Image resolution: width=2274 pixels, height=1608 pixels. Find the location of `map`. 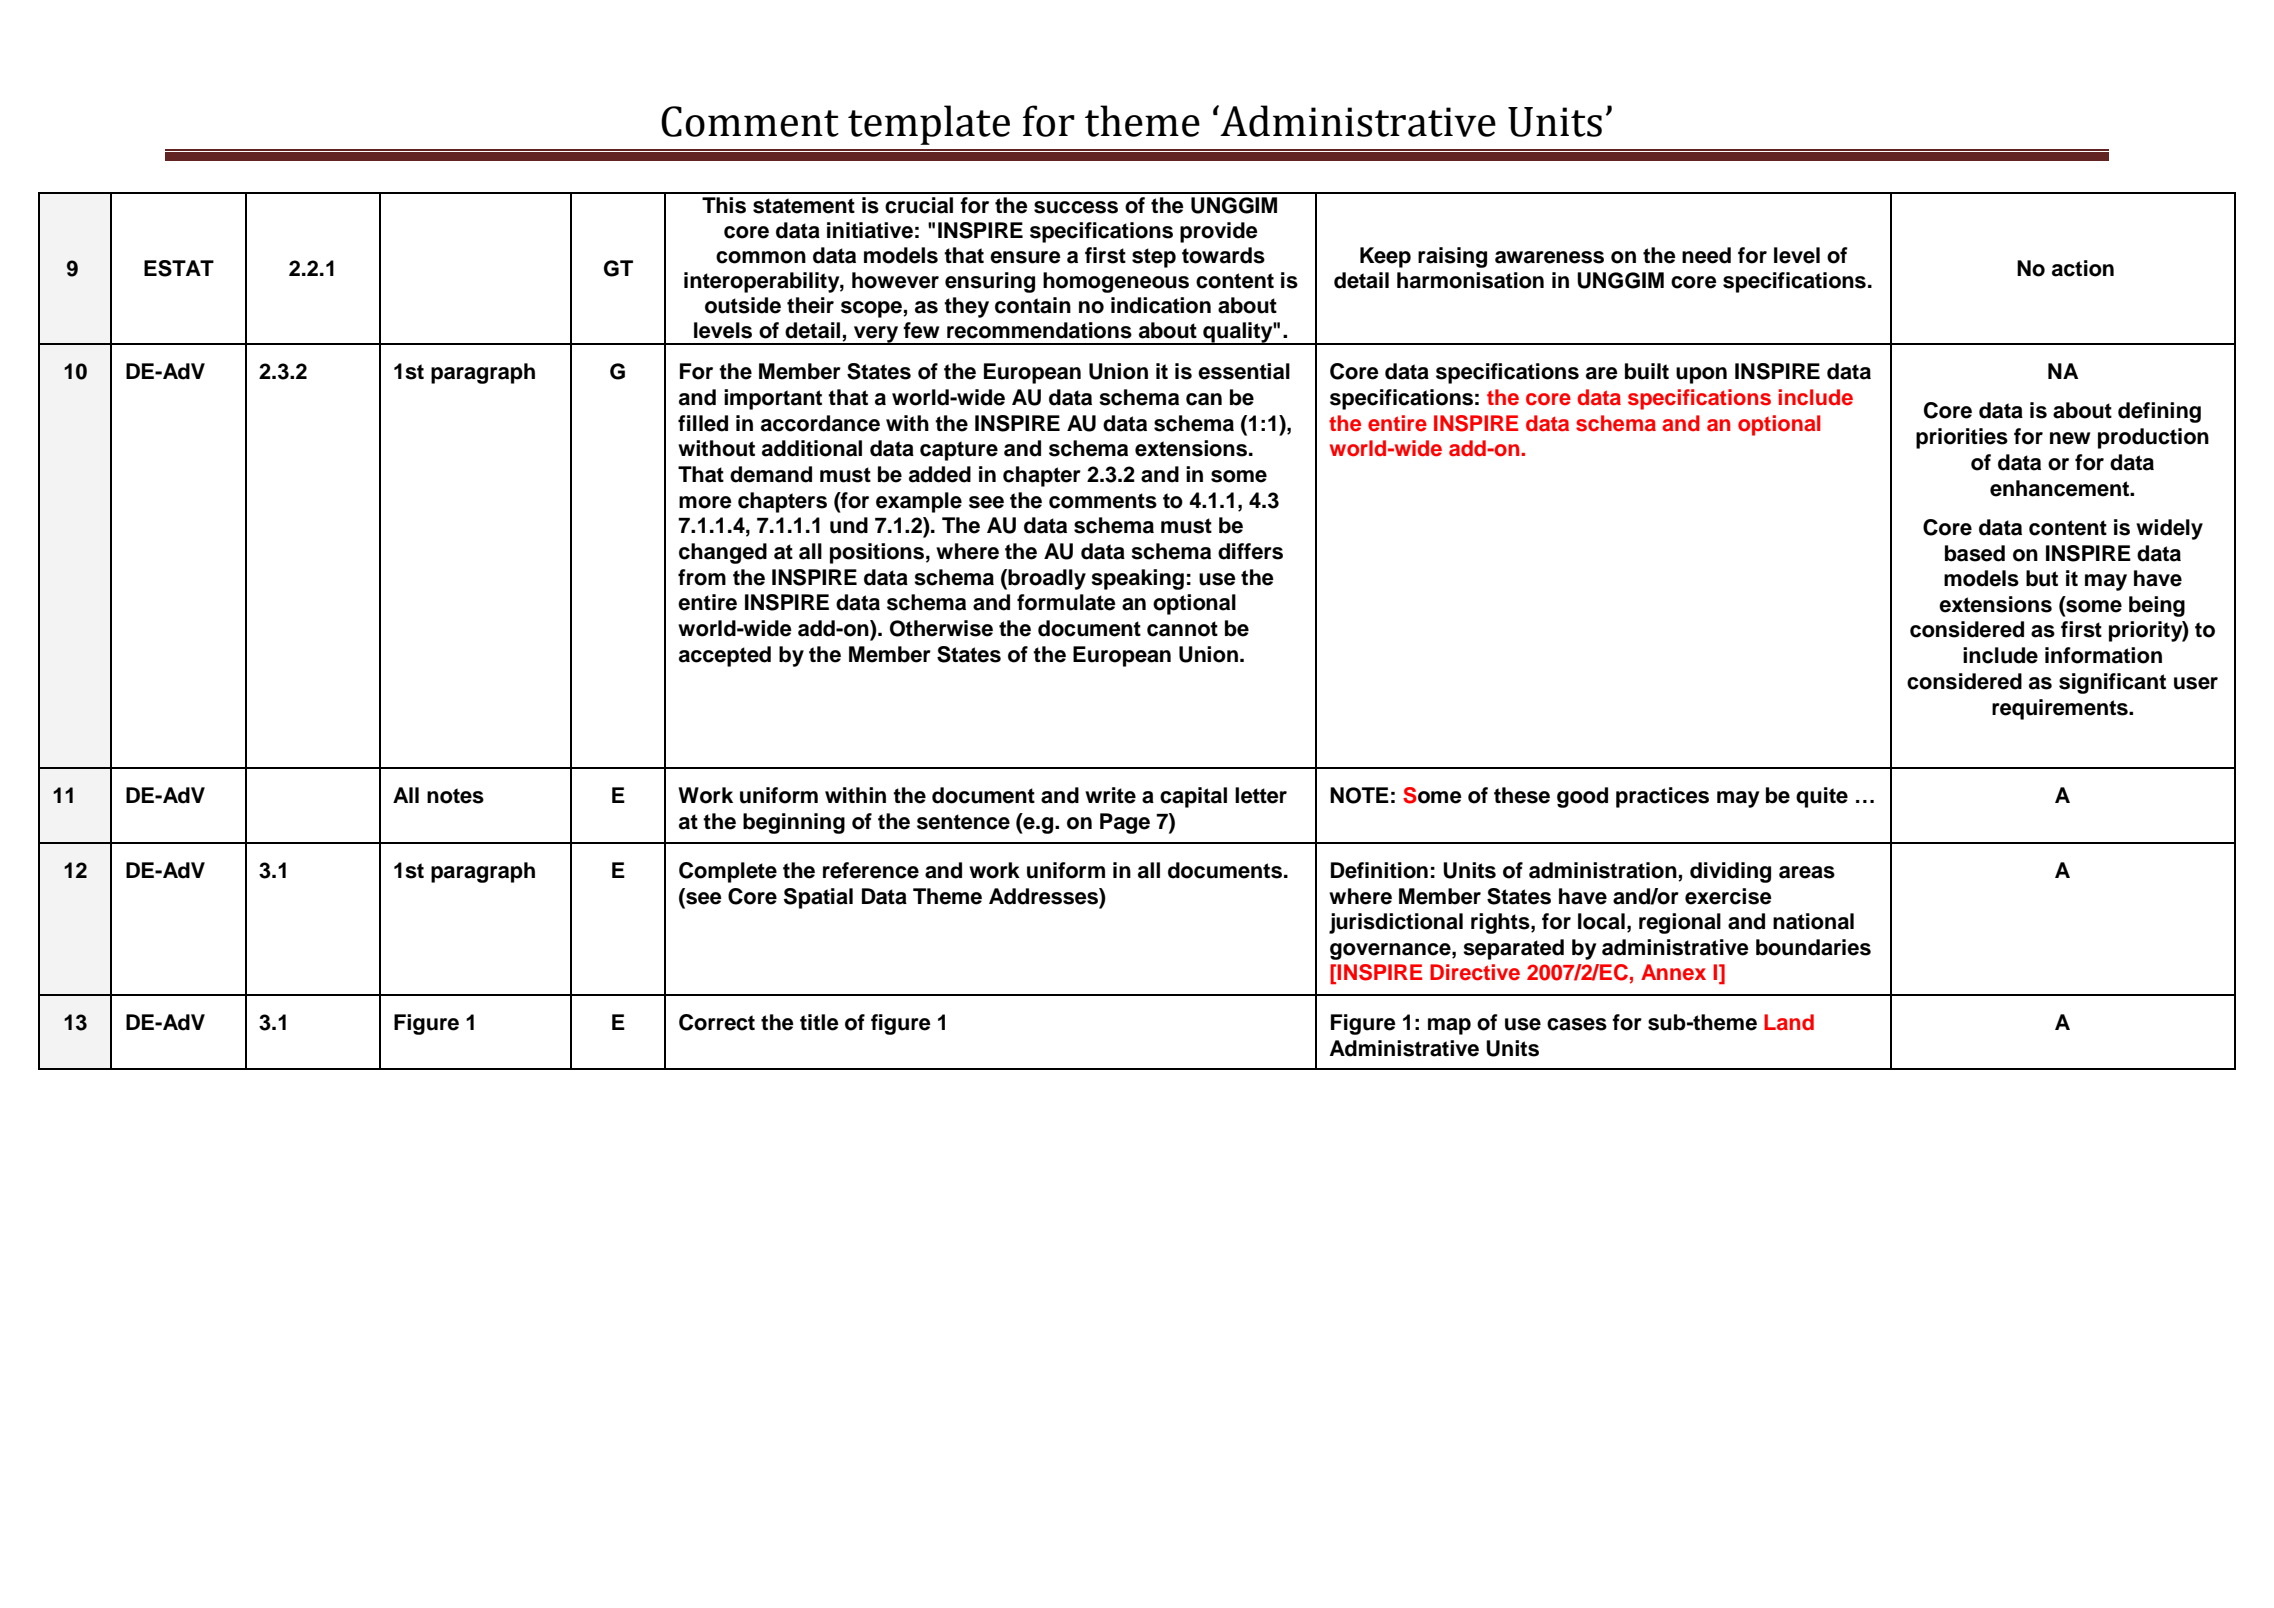

map is located at coordinates (1449, 1026).
